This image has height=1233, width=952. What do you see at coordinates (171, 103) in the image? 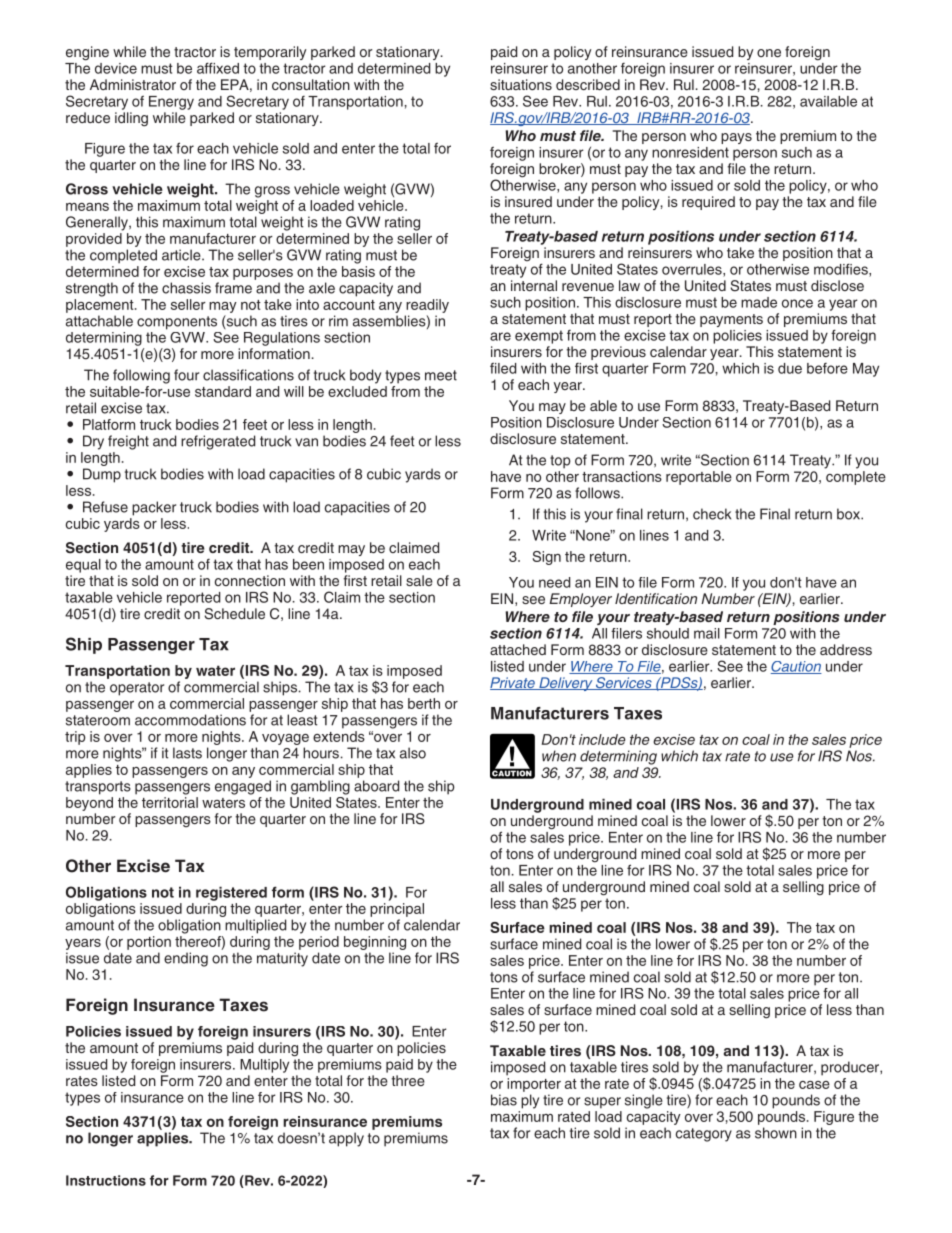
I see `Energy` at bounding box center [171, 103].
